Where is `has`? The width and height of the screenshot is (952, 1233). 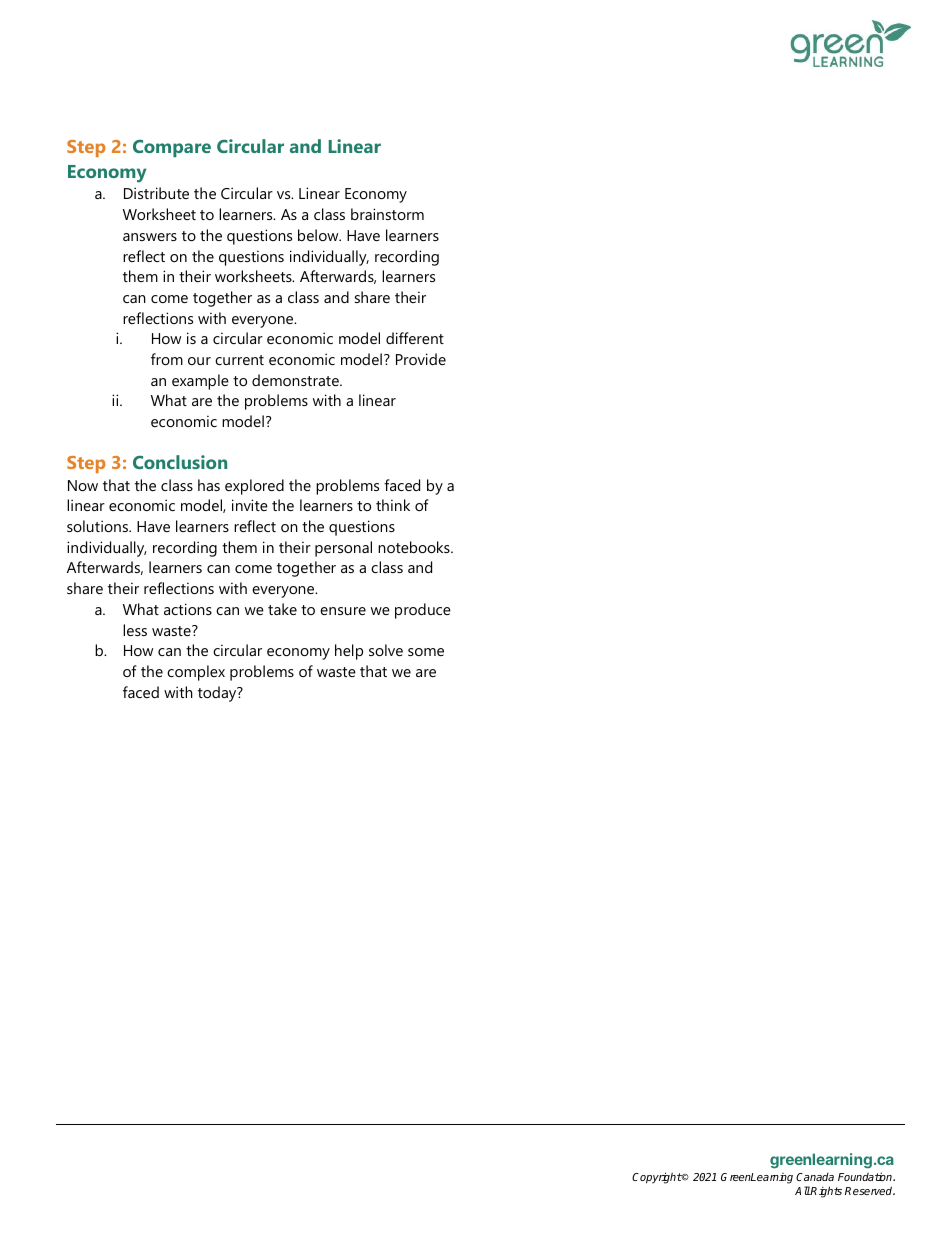
has is located at coordinates (209, 485).
